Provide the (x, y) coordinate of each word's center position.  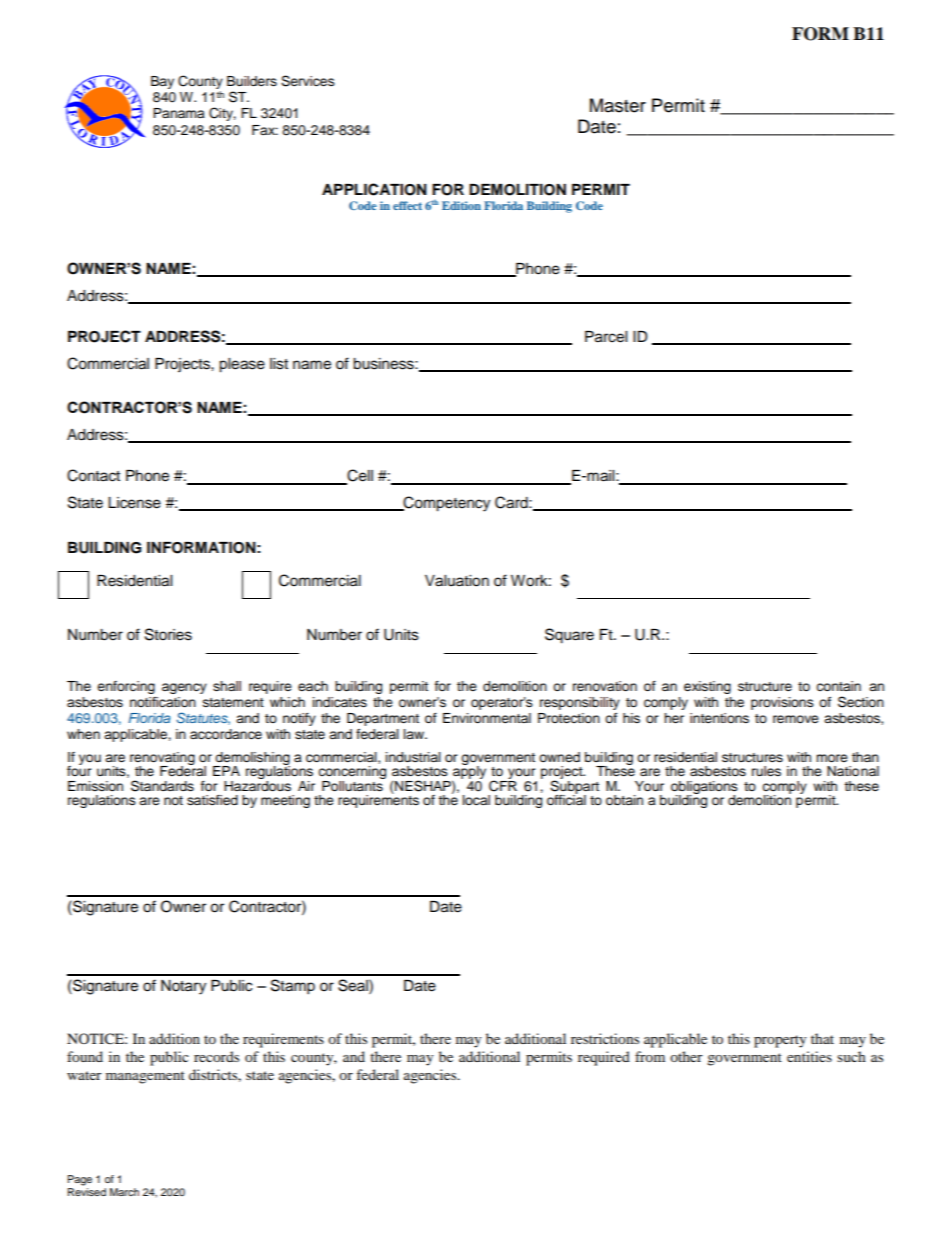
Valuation (457, 581)
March (124, 1192)
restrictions (605, 1038)
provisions (782, 703)
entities (809, 1056)
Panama (179, 113)
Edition (461, 205)
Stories (168, 634)
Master (618, 105)
